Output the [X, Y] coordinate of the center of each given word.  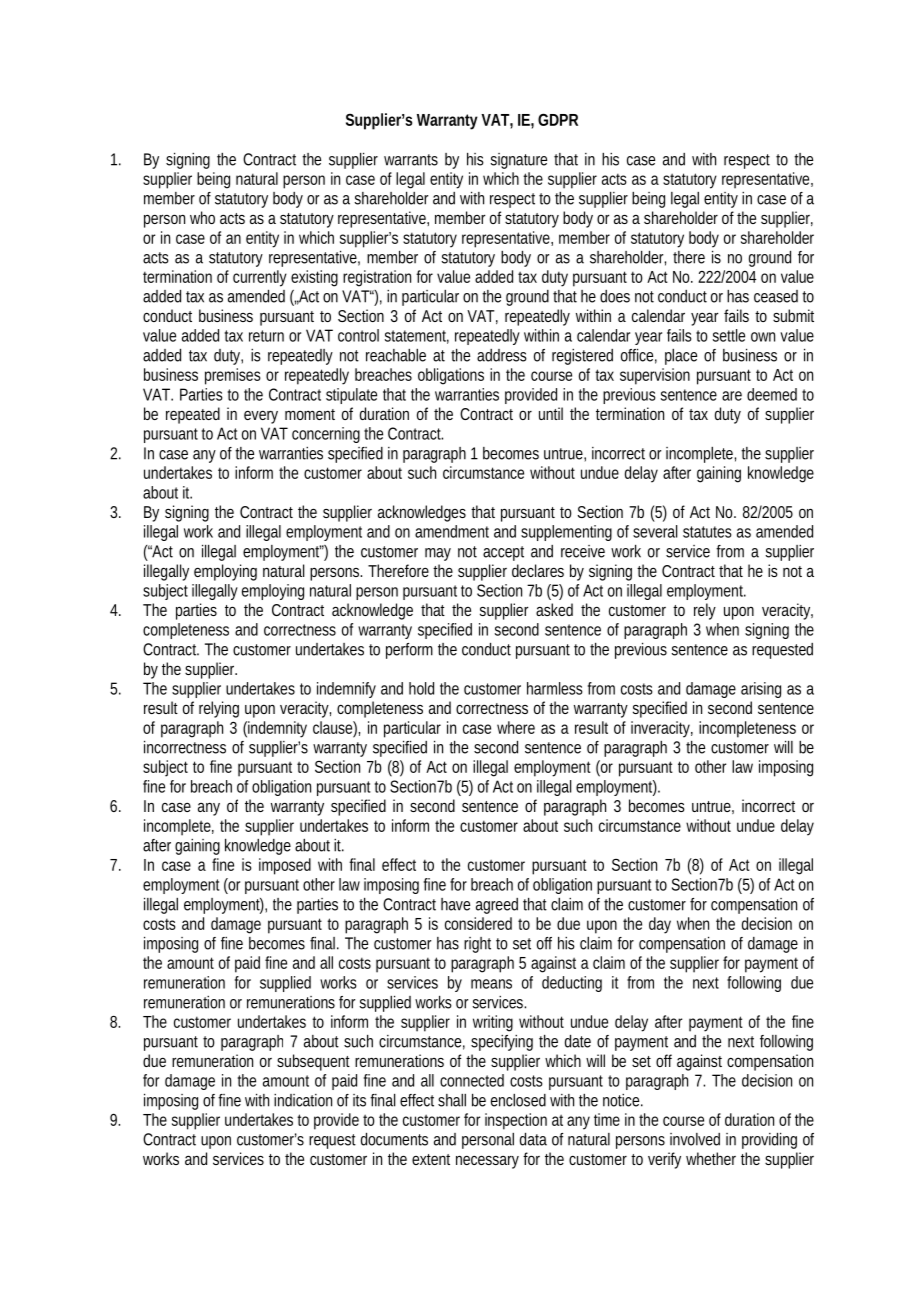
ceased [776, 296]
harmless [555, 688]
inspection [516, 1121]
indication [303, 1100]
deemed [772, 394]
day [660, 925]
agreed [497, 906]
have [455, 904]
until [551, 413]
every [261, 417]
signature [518, 161]
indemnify [346, 690]
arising [761, 690]
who [202, 217]
